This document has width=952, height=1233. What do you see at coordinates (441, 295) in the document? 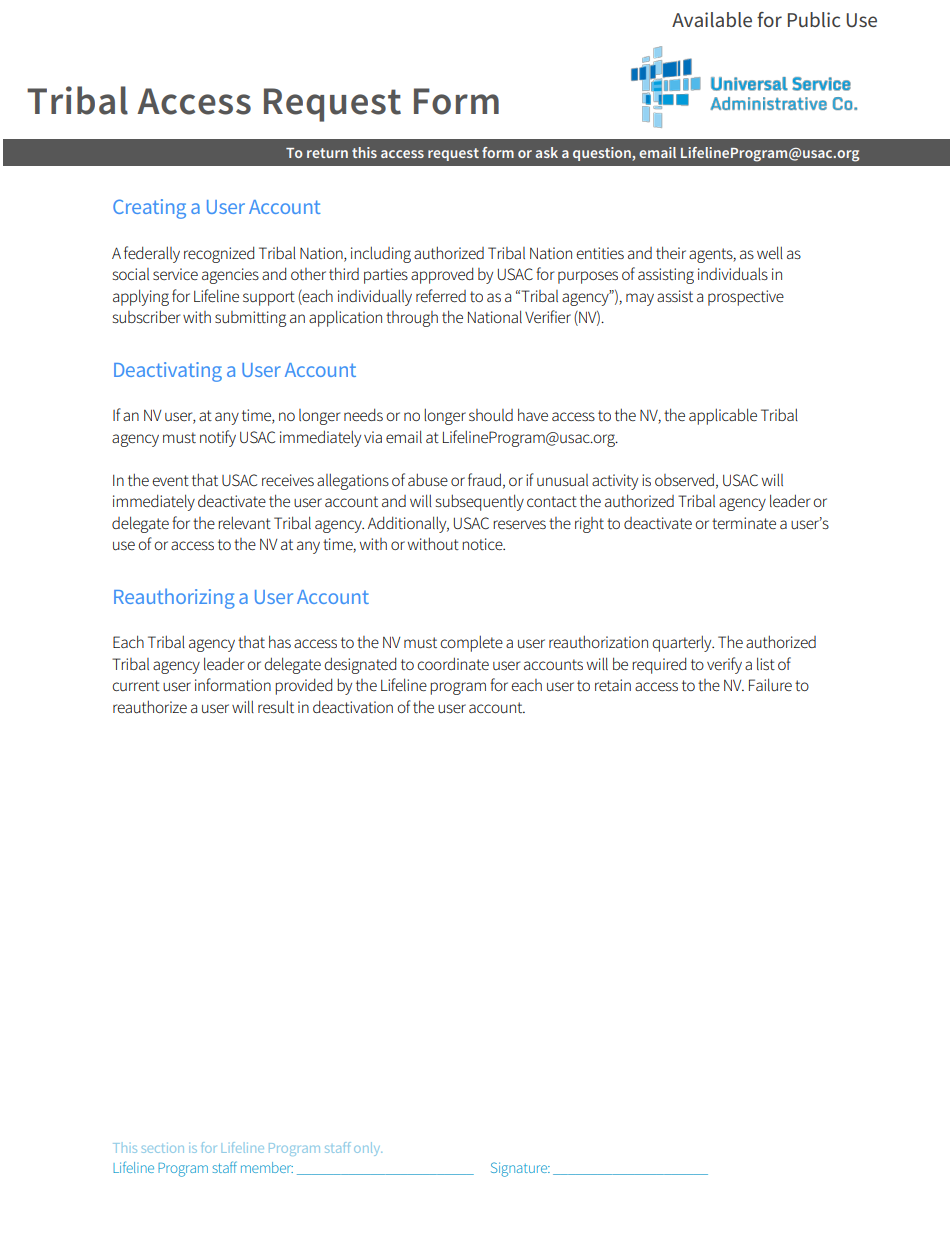
I see `referred` at bounding box center [441, 295].
